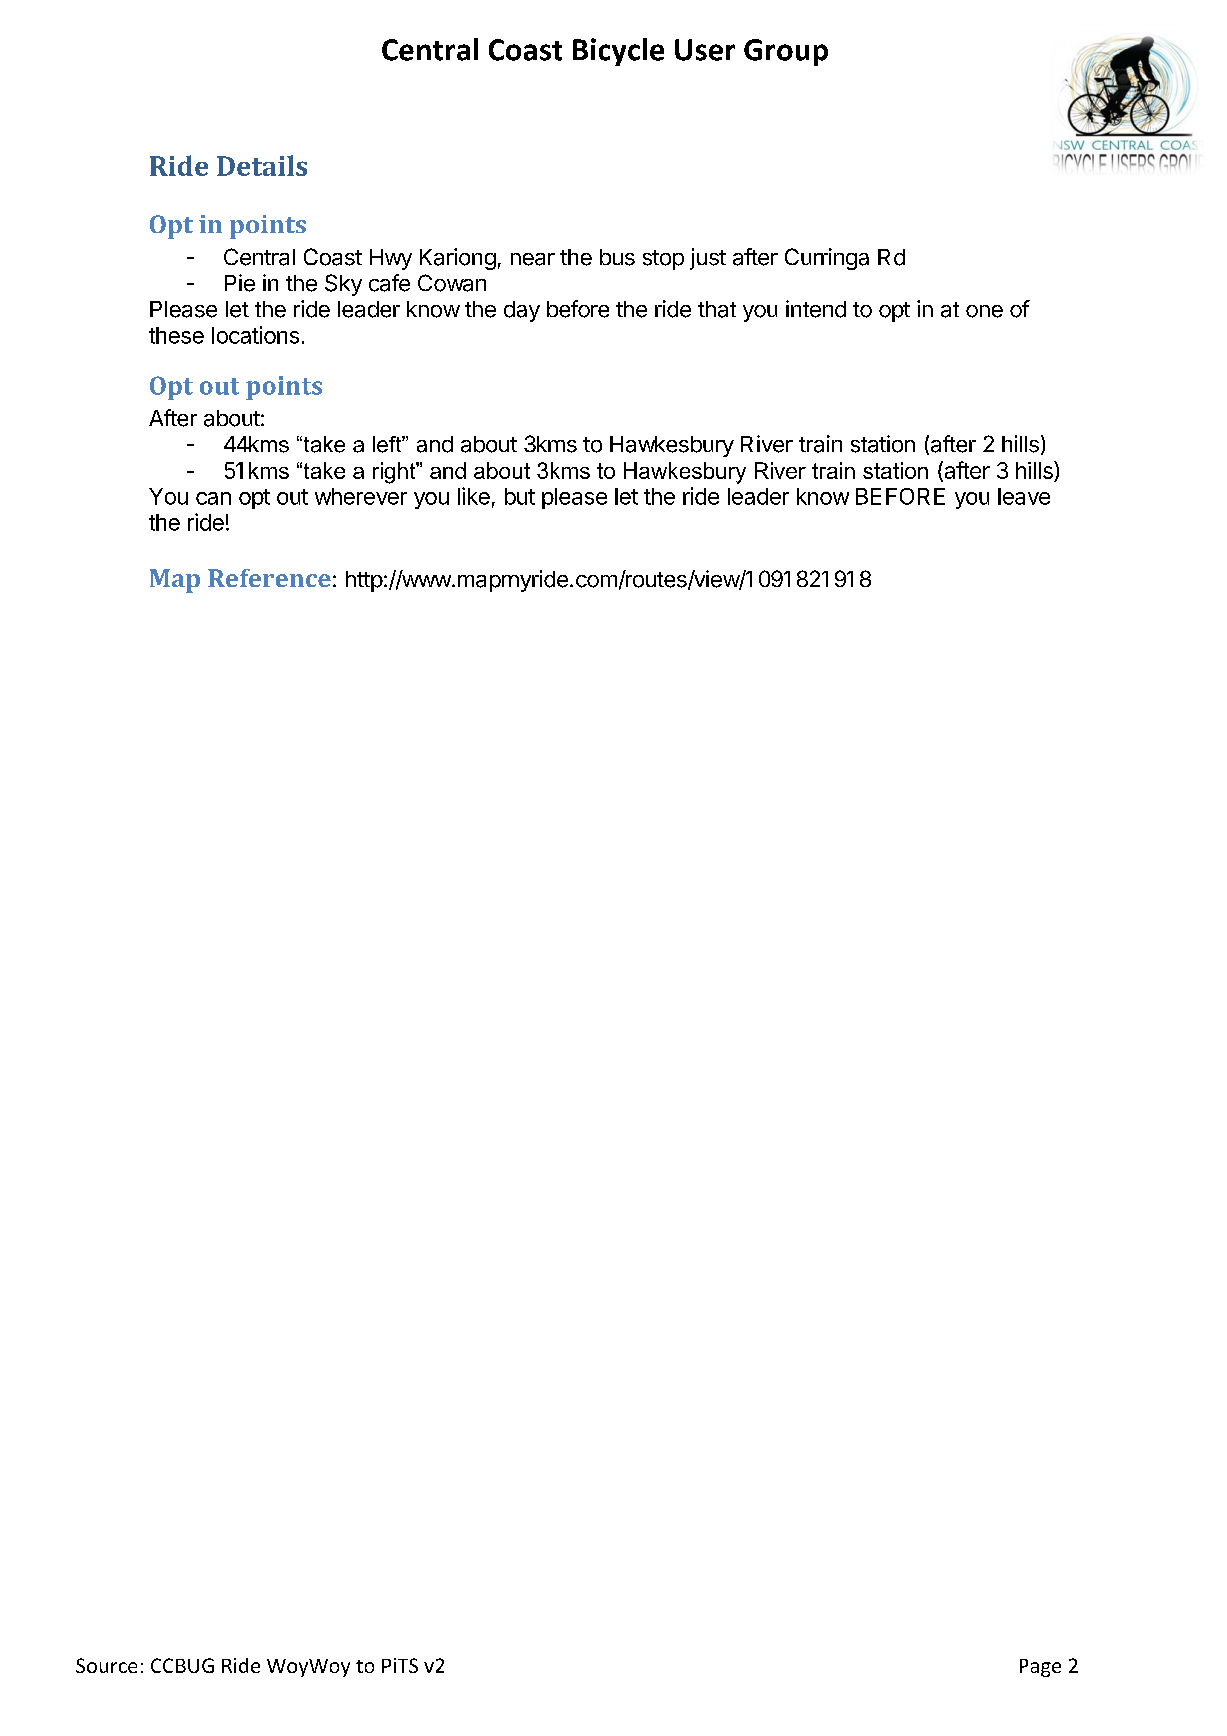 This page has height=1736, width=1227. Describe the element at coordinates (269, 578) in the page. I see `Reference` at that location.
